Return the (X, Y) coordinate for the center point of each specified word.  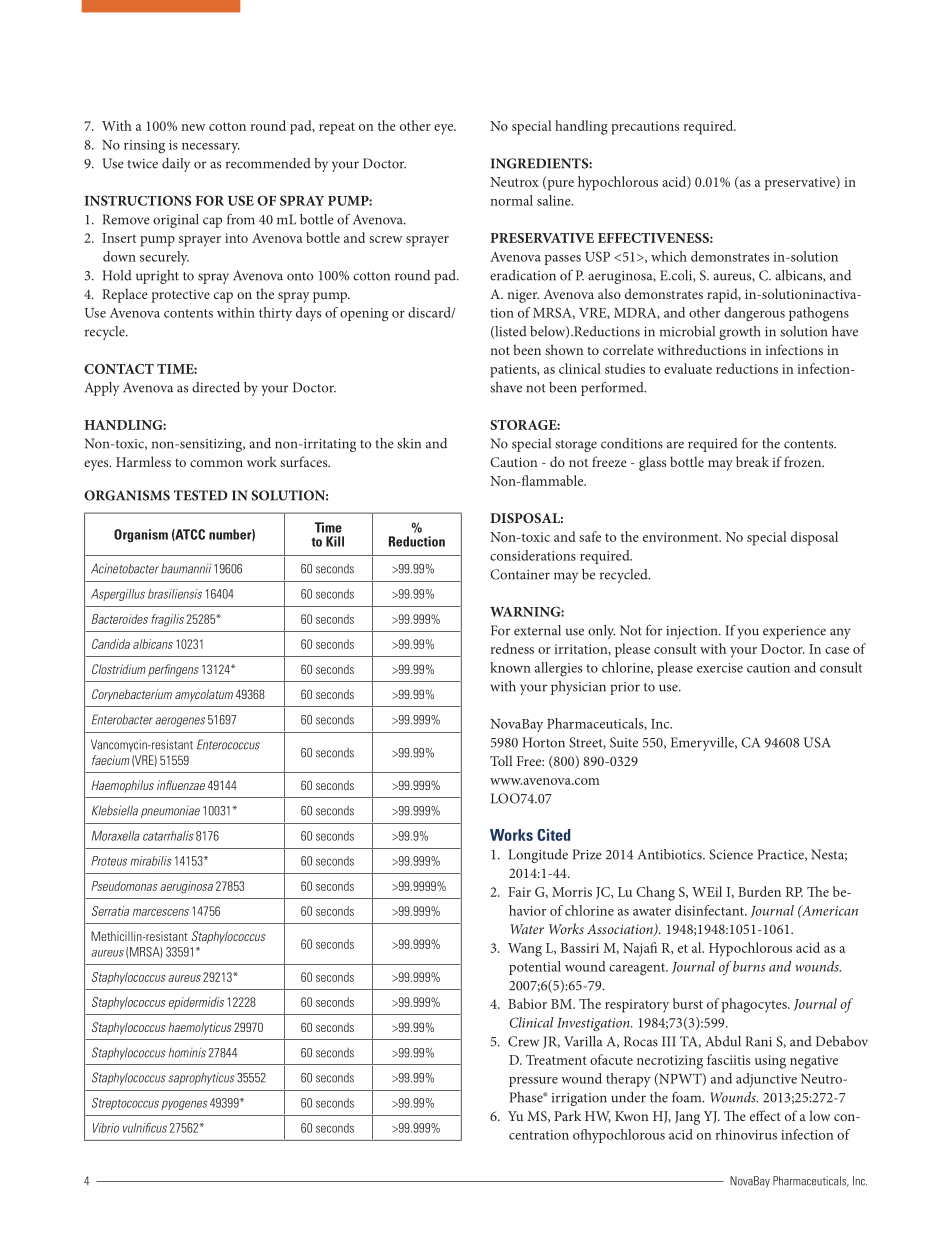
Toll (501, 760)
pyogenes (184, 1105)
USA (817, 742)
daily (176, 165)
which (669, 256)
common (216, 463)
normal (511, 200)
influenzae (181, 785)
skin (409, 443)
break (752, 461)
